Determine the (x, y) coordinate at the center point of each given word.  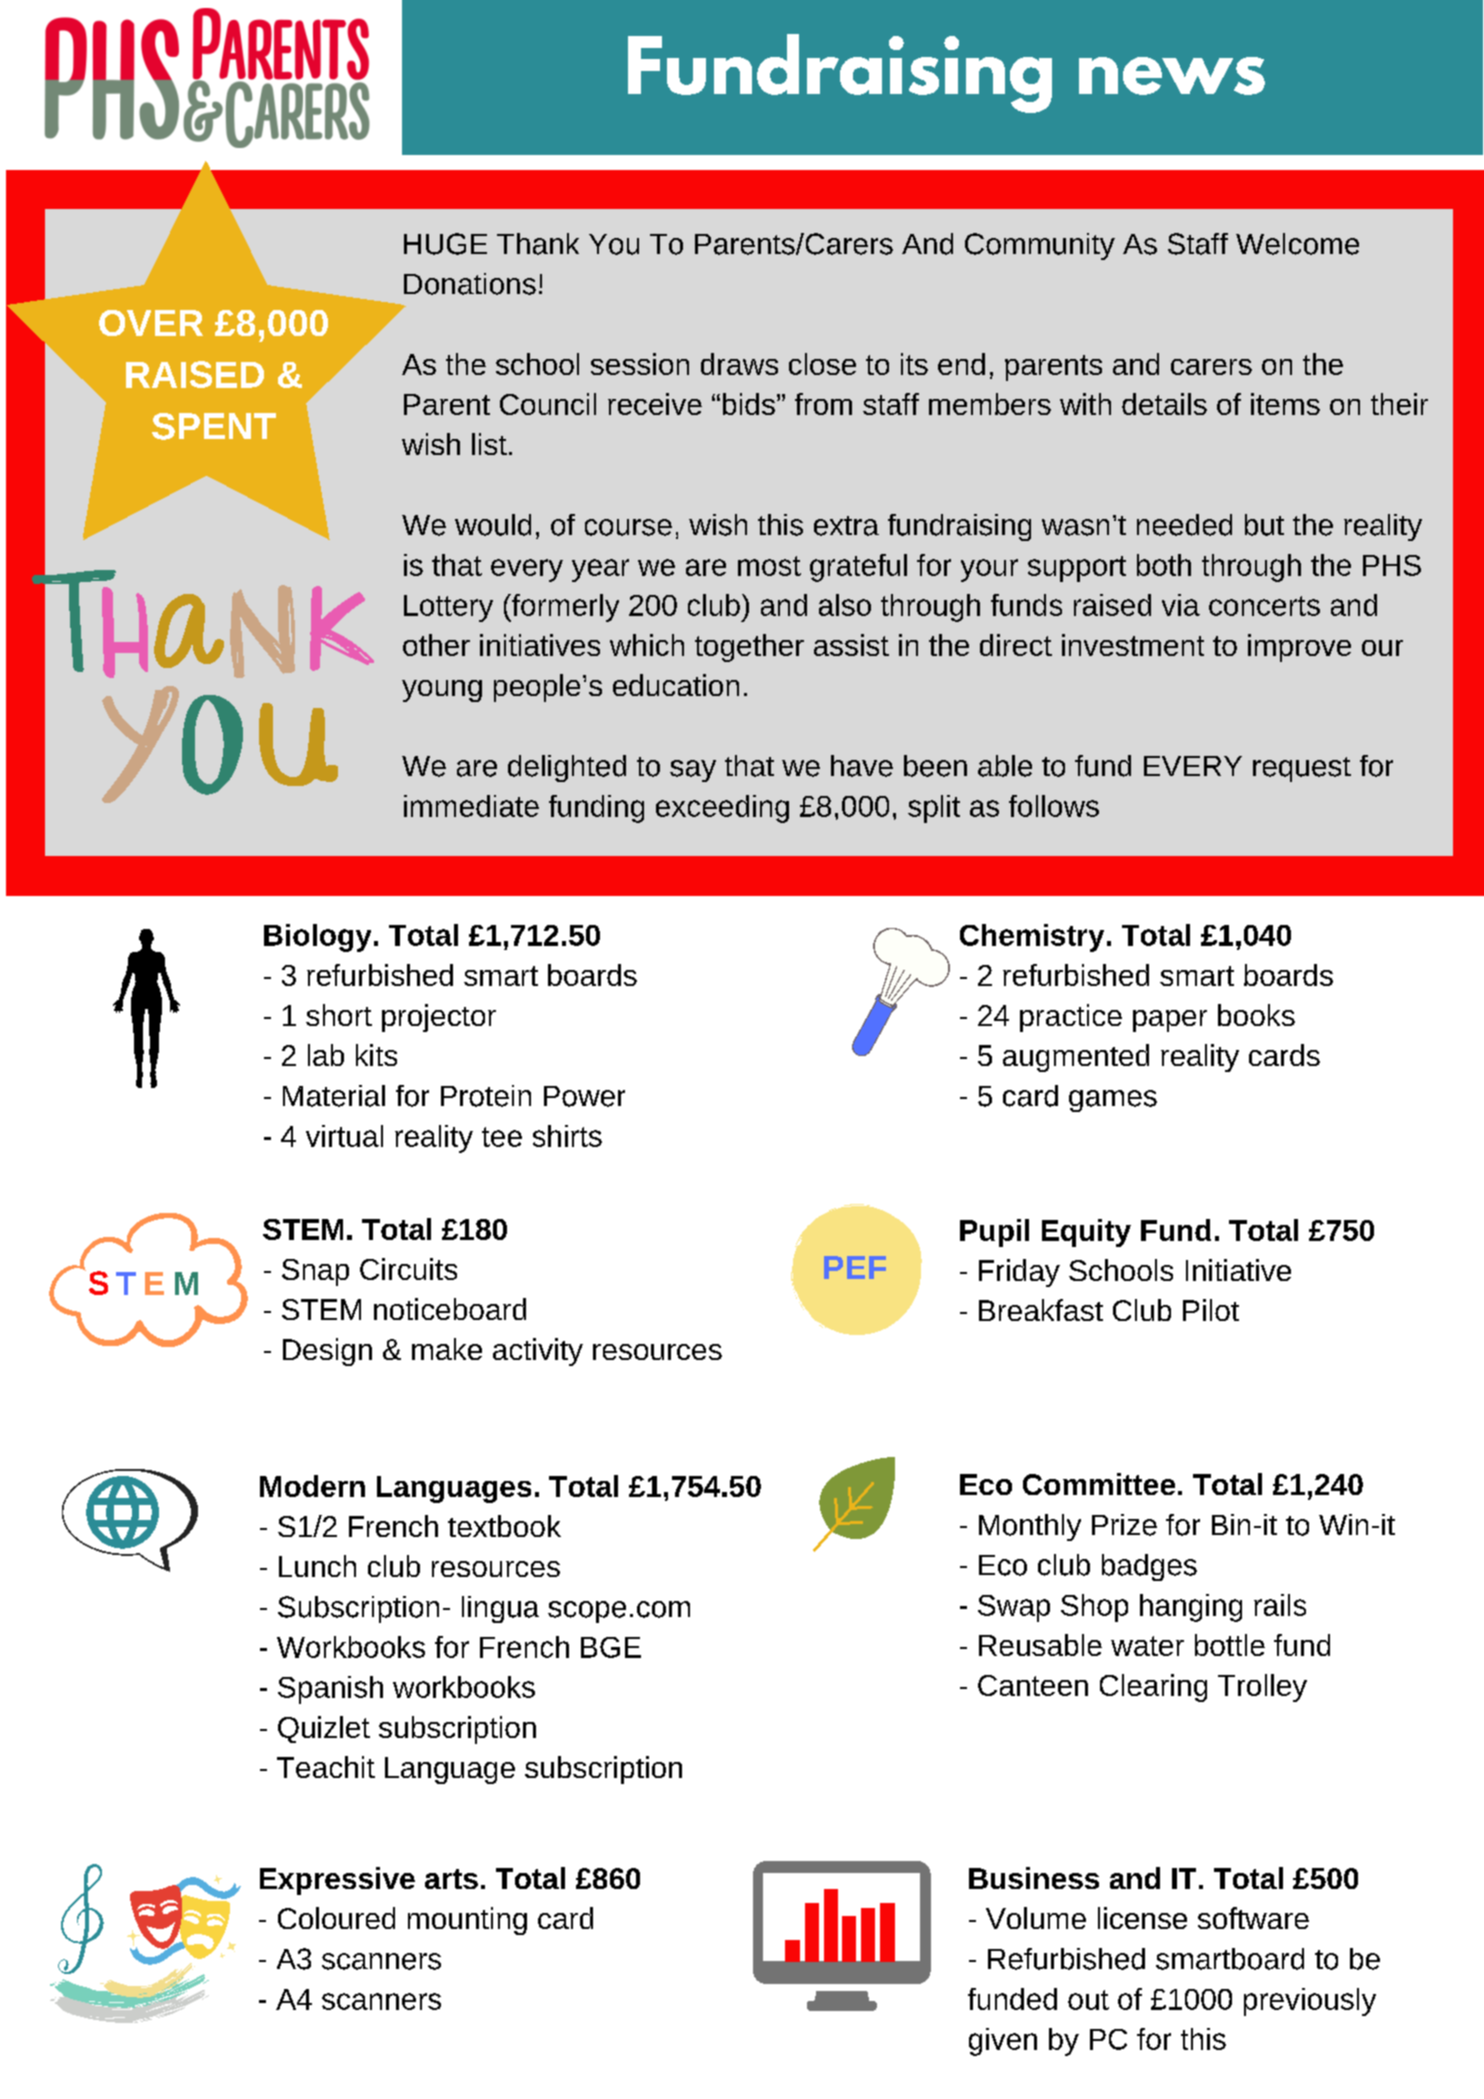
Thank (538, 244)
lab (326, 1055)
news (1172, 76)
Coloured (336, 1918)
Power (584, 1096)
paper (1170, 1021)
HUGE (445, 244)
